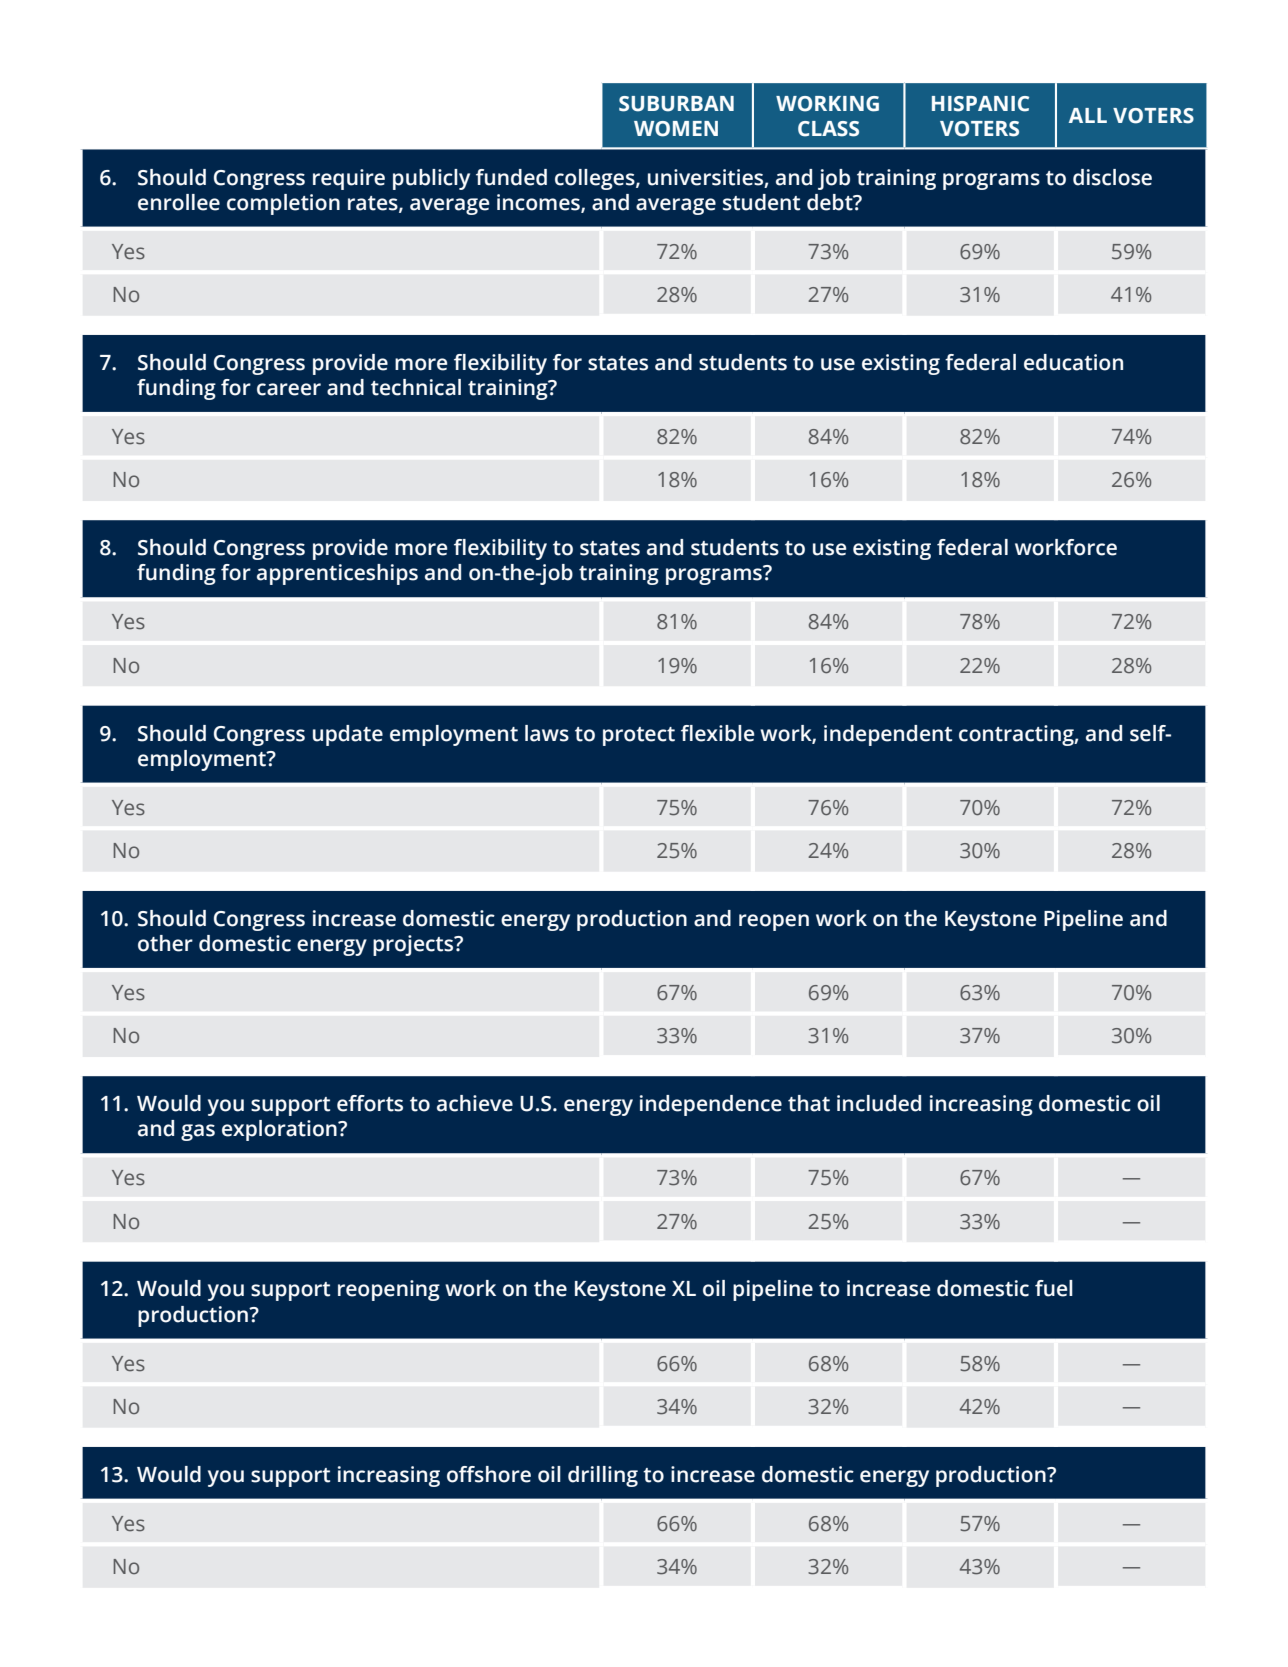 The height and width of the image is (1667, 1288). What do you see at coordinates (980, 104) in the image?
I see `HISPANIC` at bounding box center [980, 104].
